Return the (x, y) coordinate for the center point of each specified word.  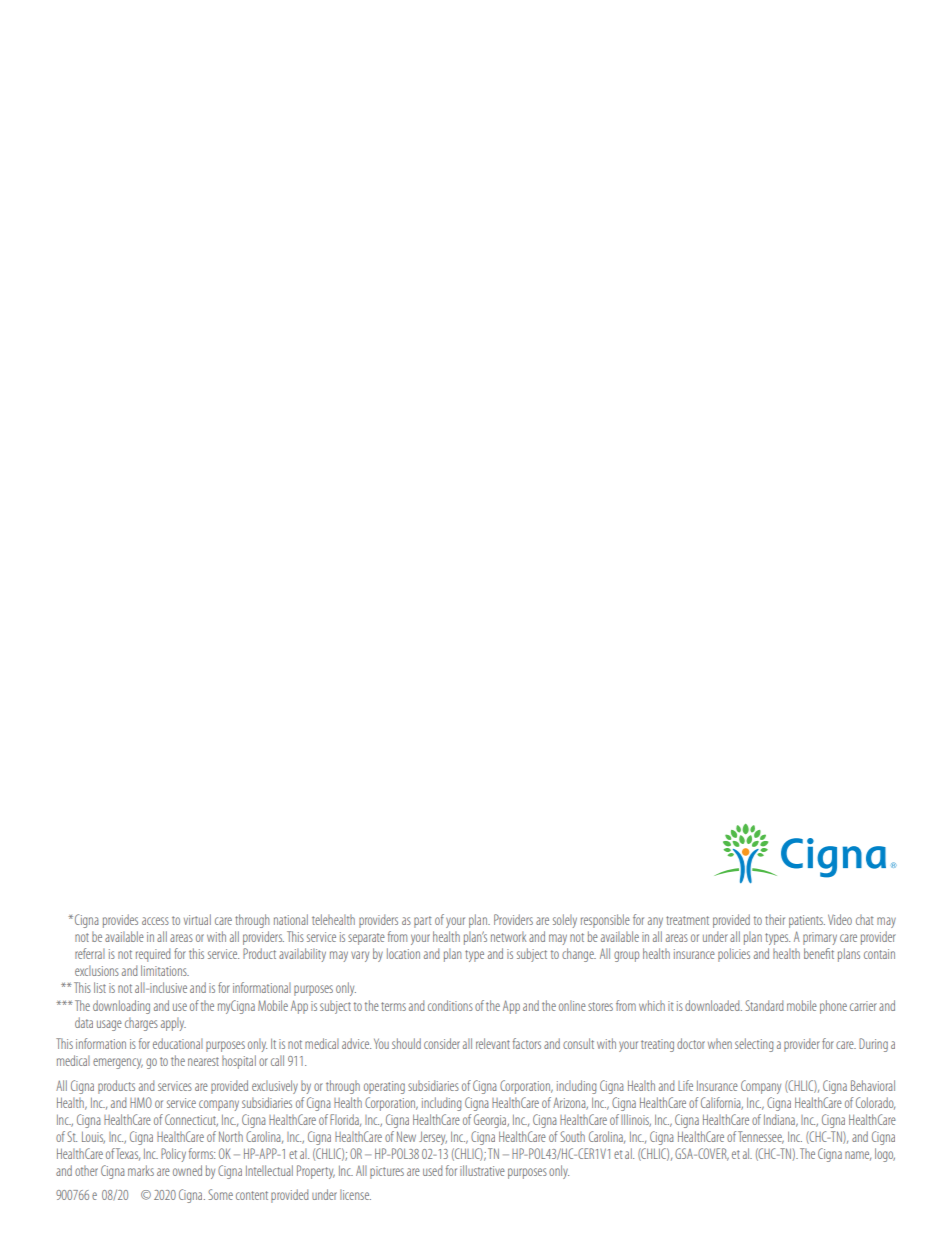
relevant (493, 1043)
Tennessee (761, 1137)
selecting (754, 1045)
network (508, 936)
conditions (450, 1005)
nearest (203, 1061)
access (155, 921)
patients (807, 921)
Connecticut (191, 1120)
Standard (764, 1005)
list (100, 987)
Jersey (433, 1138)
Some (220, 1194)
